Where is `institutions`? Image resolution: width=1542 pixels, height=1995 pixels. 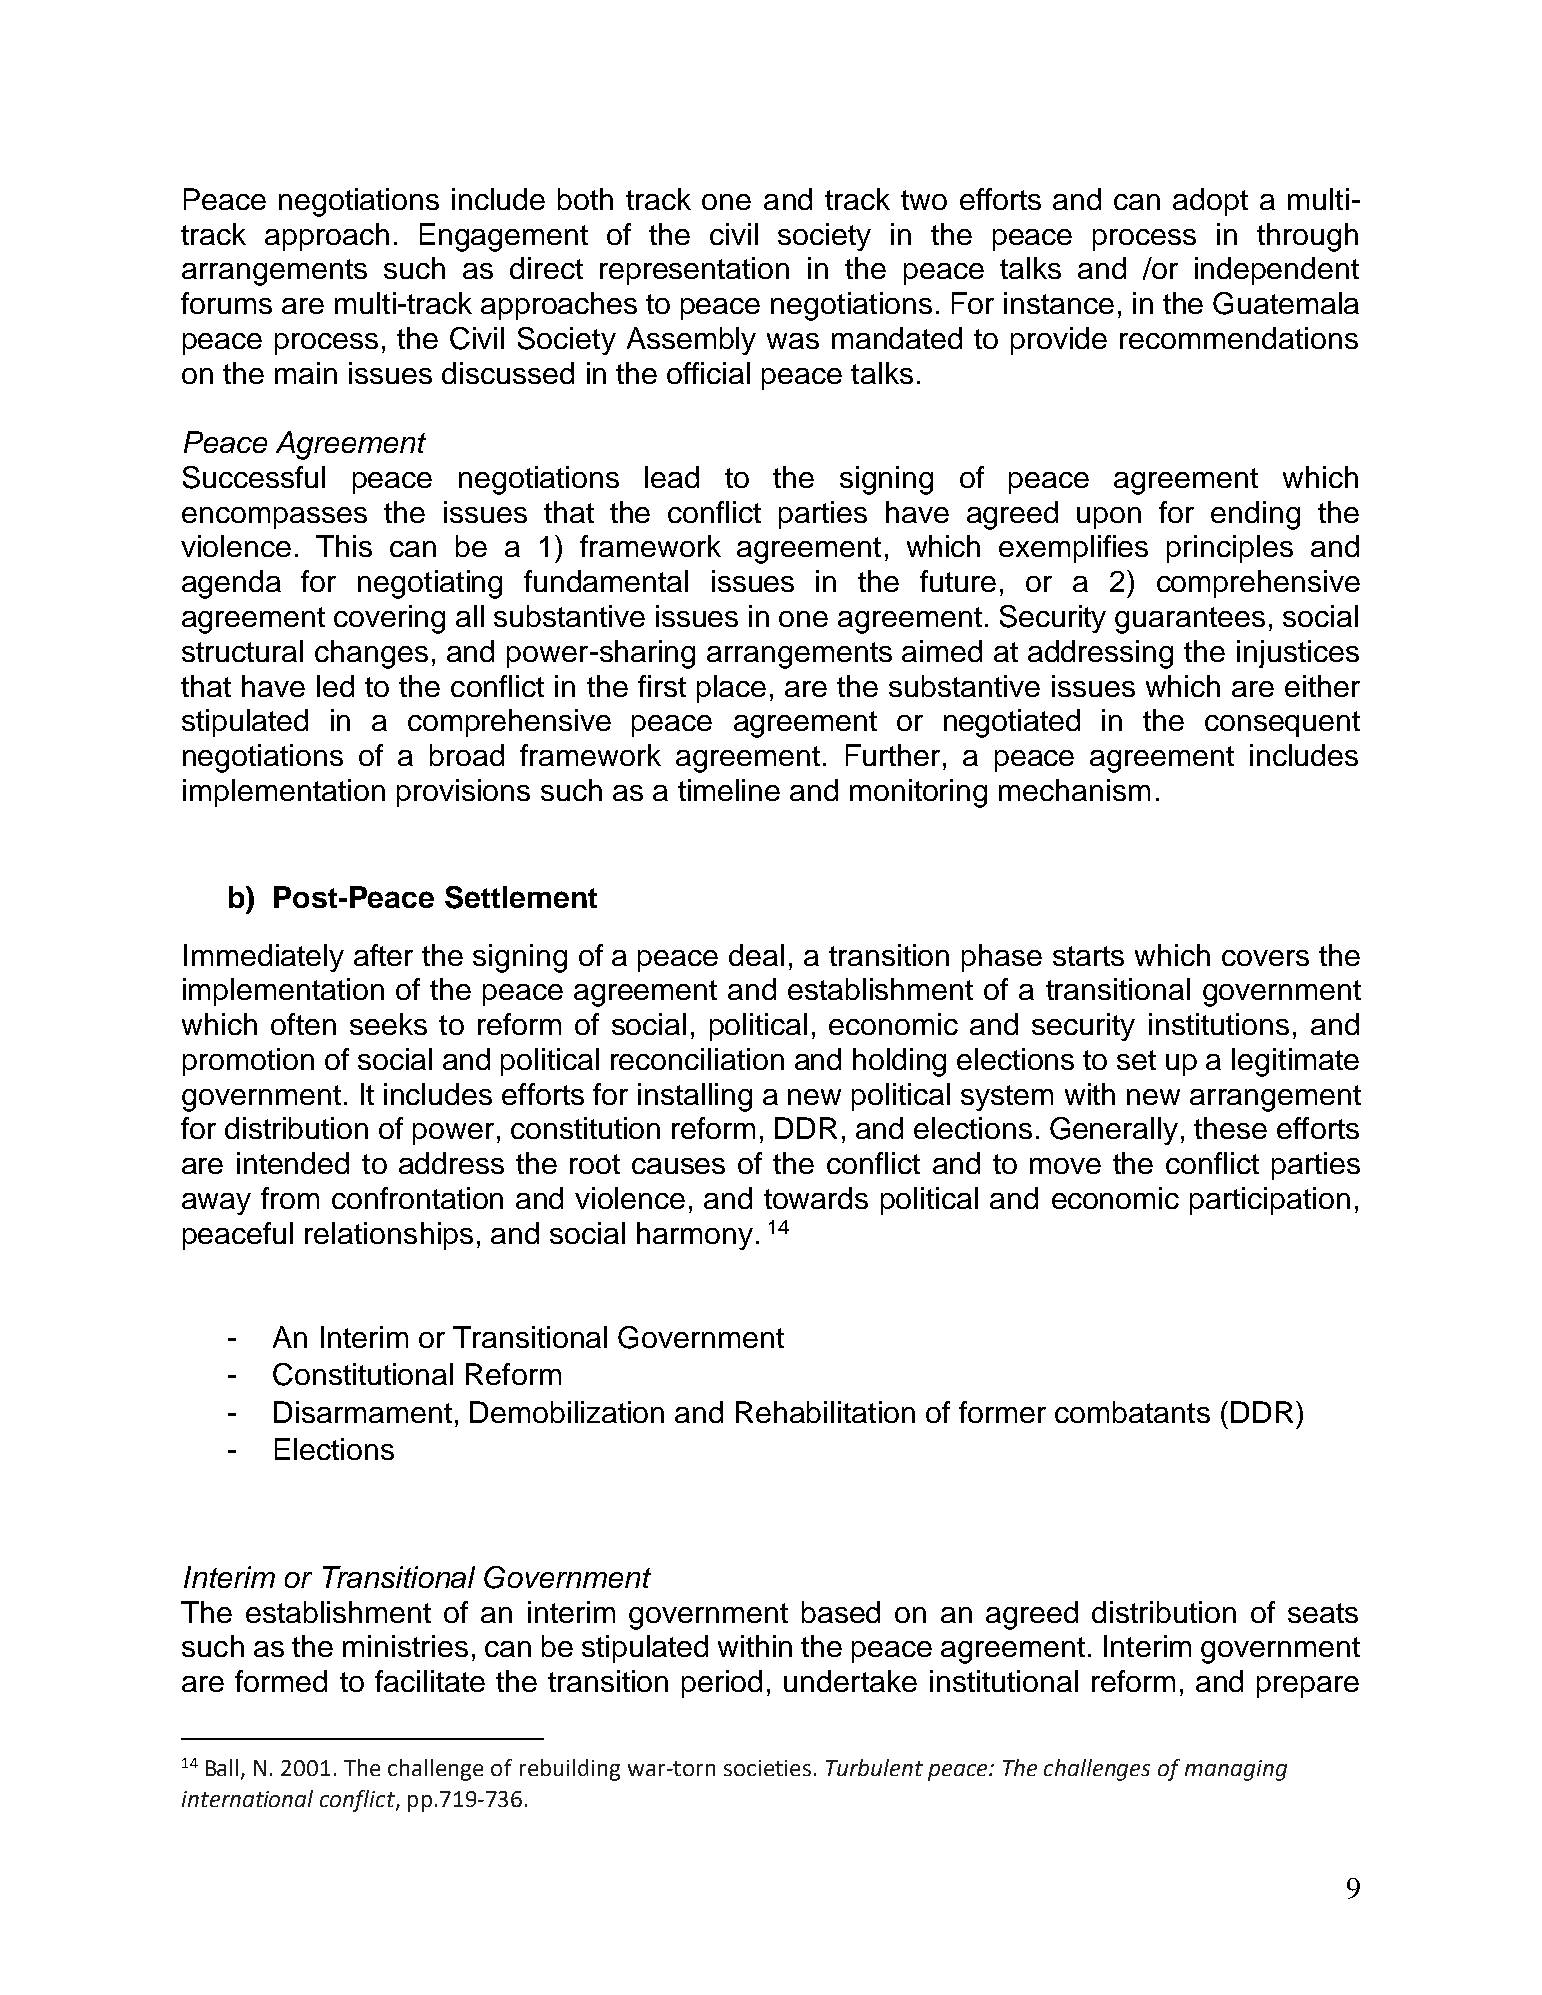
institutions is located at coordinates (1219, 1024).
